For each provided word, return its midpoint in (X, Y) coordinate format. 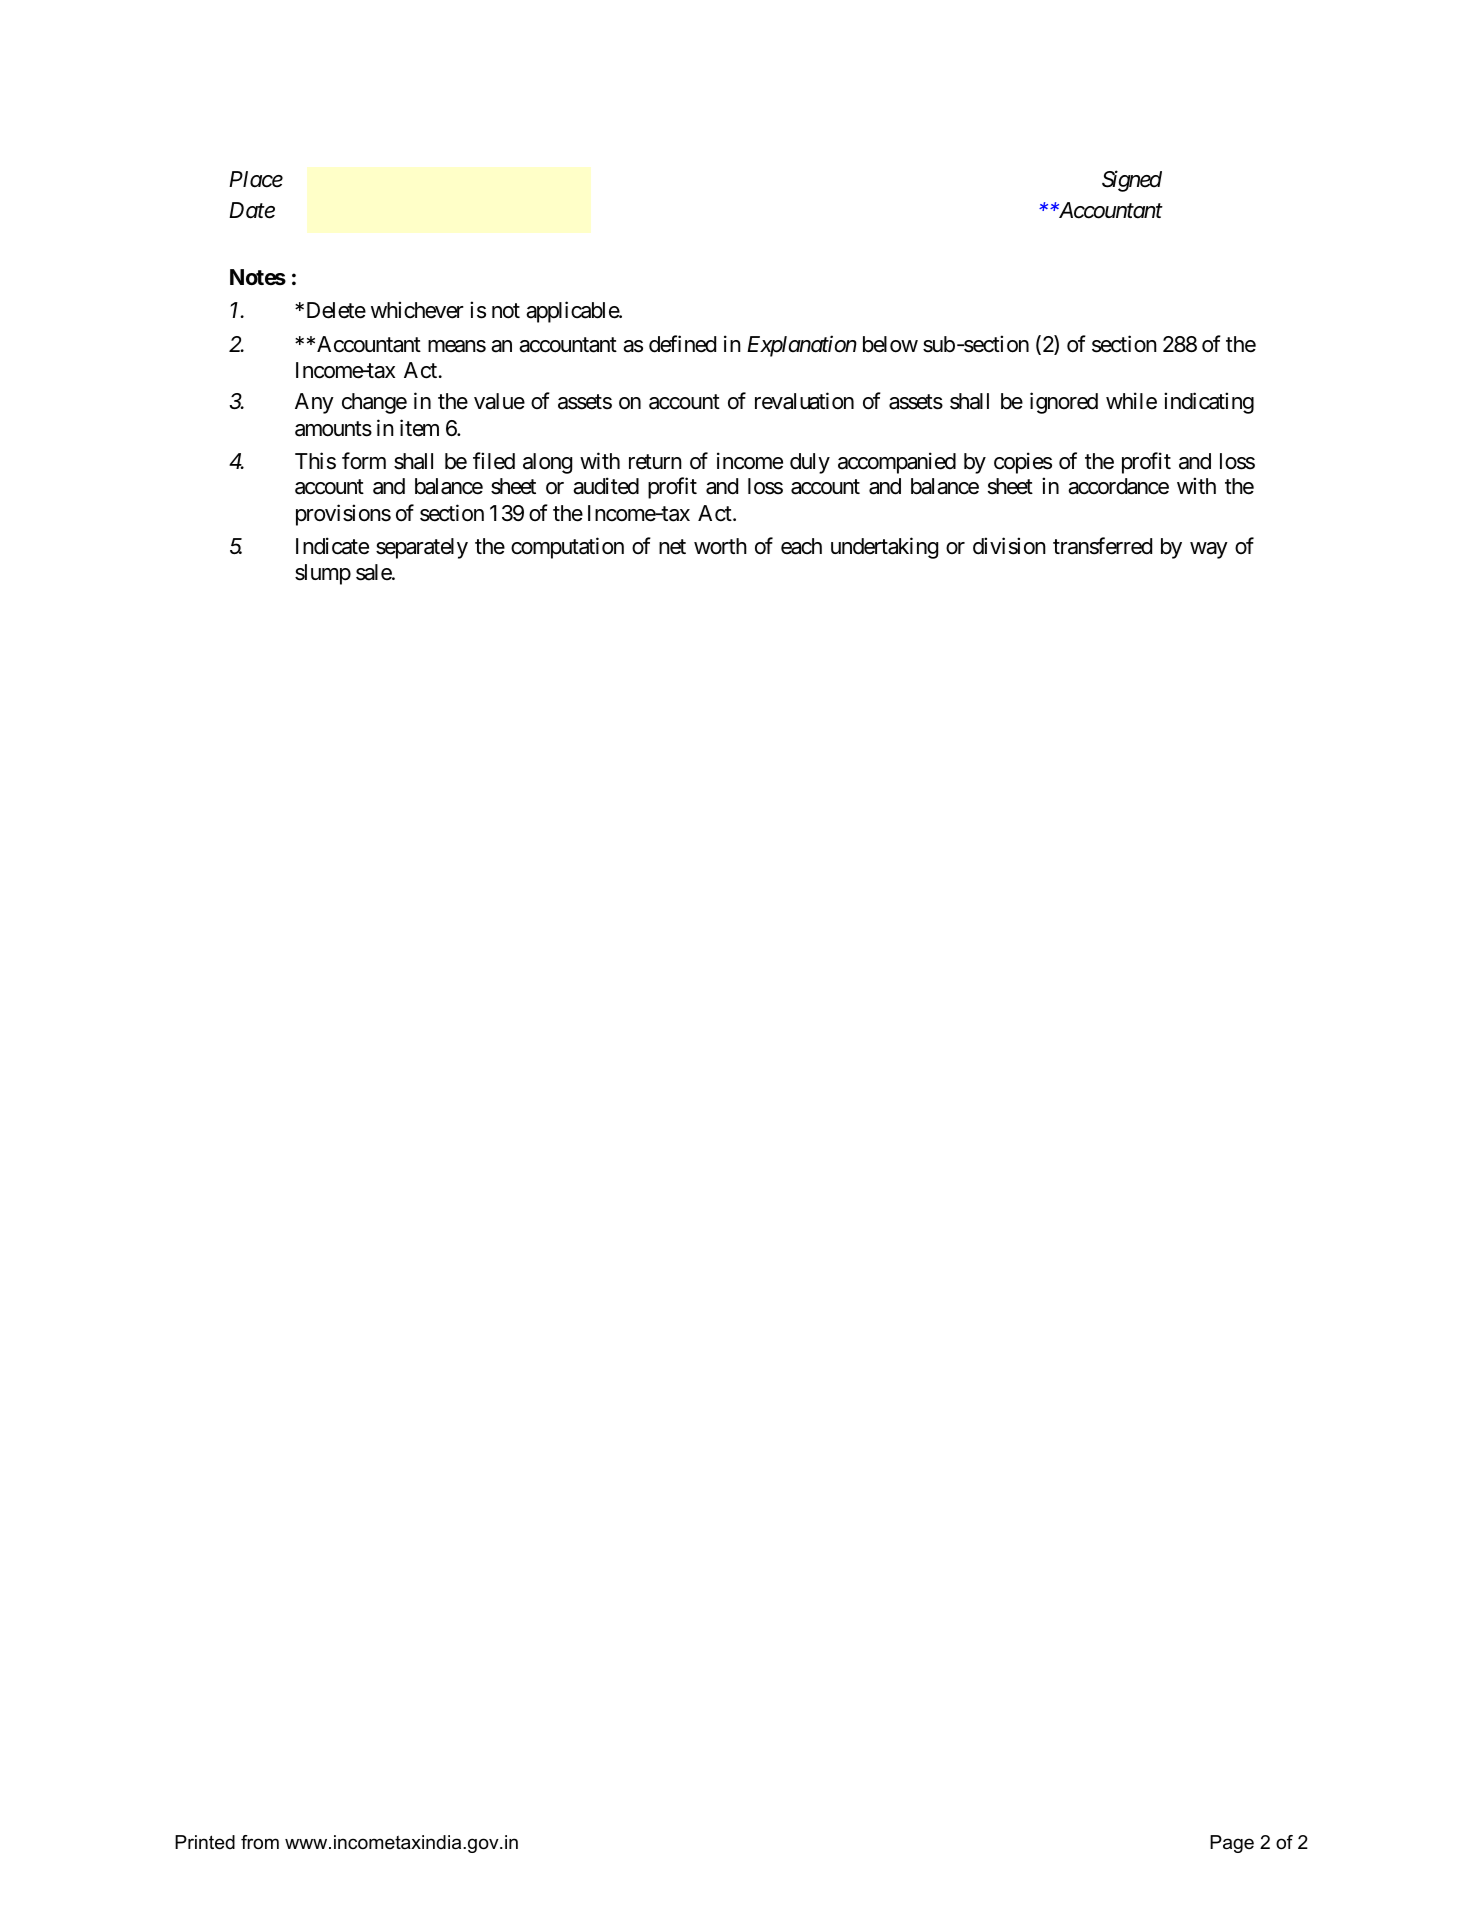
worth (720, 546)
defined (682, 344)
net (672, 547)
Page (1232, 1844)
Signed (1132, 181)
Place (256, 179)
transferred (1102, 546)
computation (567, 548)
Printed (205, 1842)
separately (422, 548)
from (260, 1842)
